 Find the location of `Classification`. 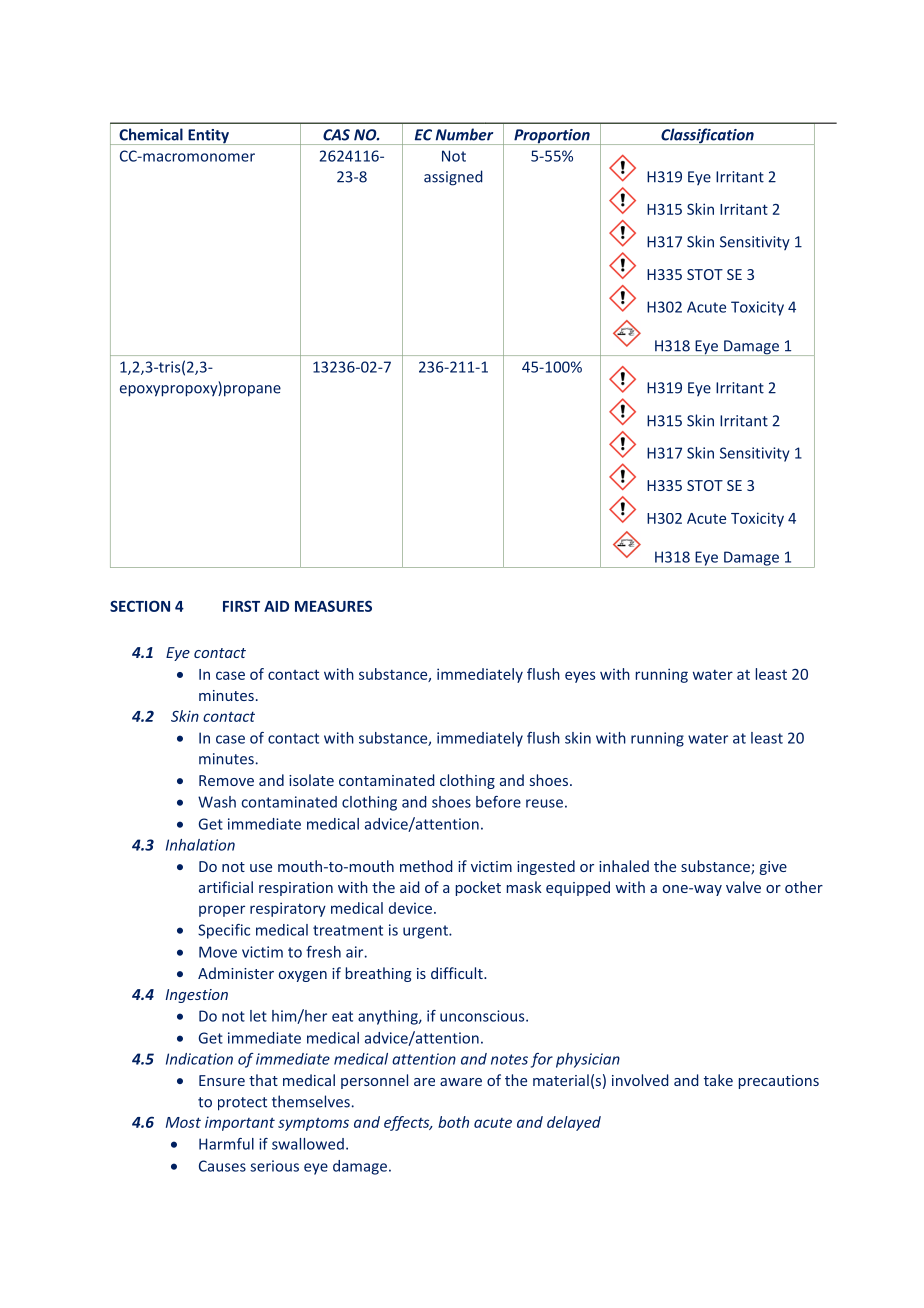

Classification is located at coordinates (707, 136).
